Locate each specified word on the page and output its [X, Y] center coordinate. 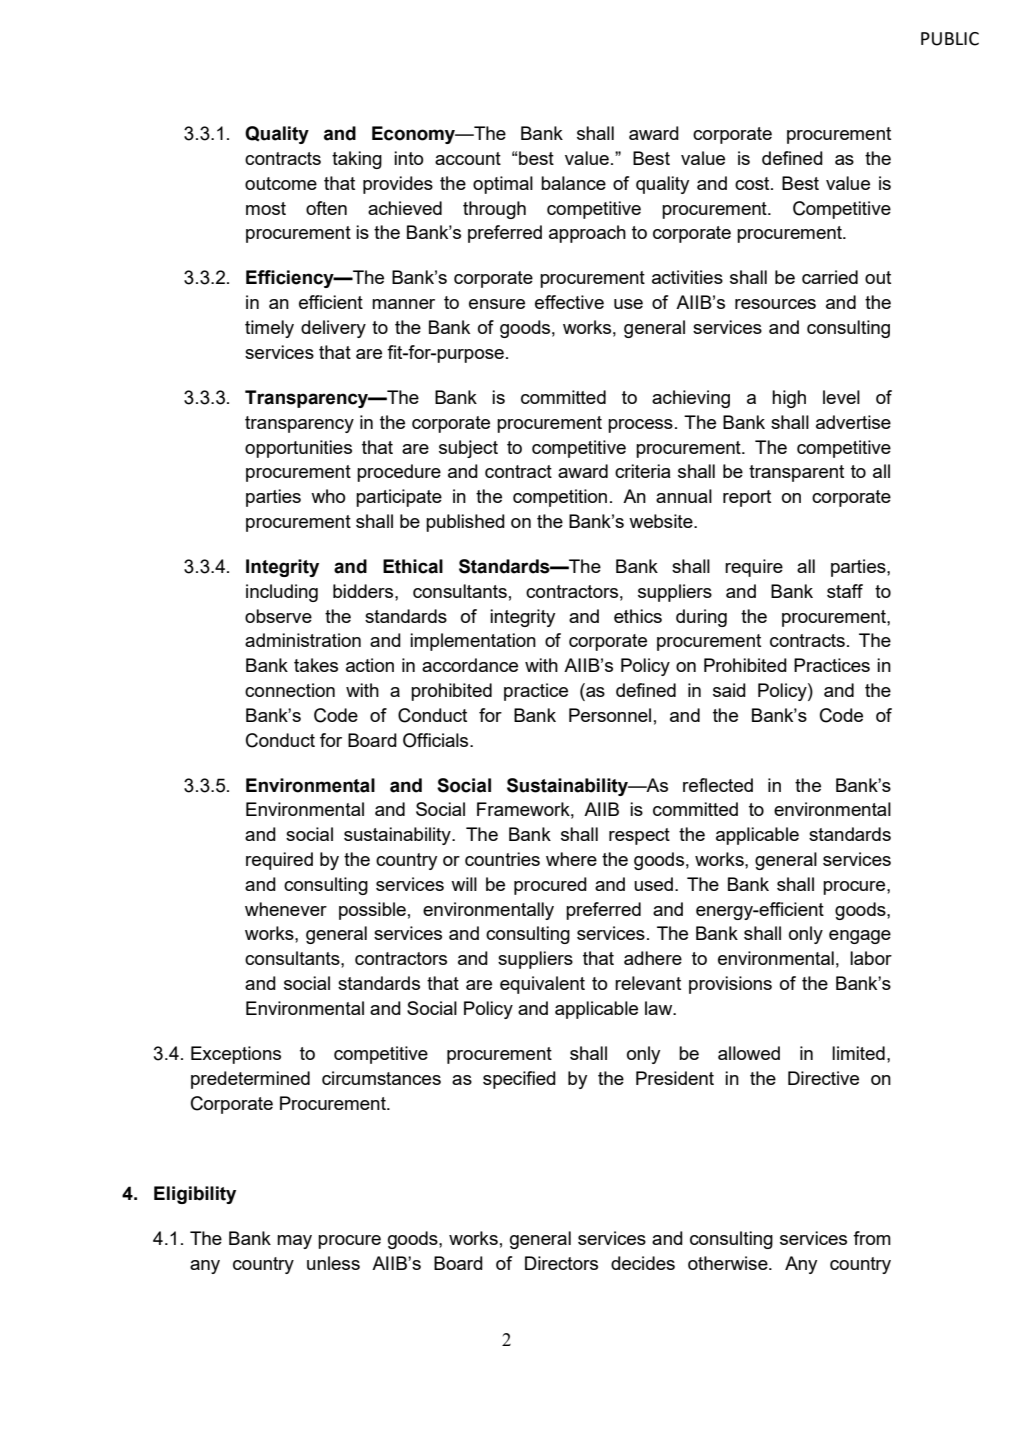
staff [845, 591]
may [294, 1242]
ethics [638, 616]
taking [357, 160]
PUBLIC [950, 39]
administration [303, 640]
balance [573, 183]
